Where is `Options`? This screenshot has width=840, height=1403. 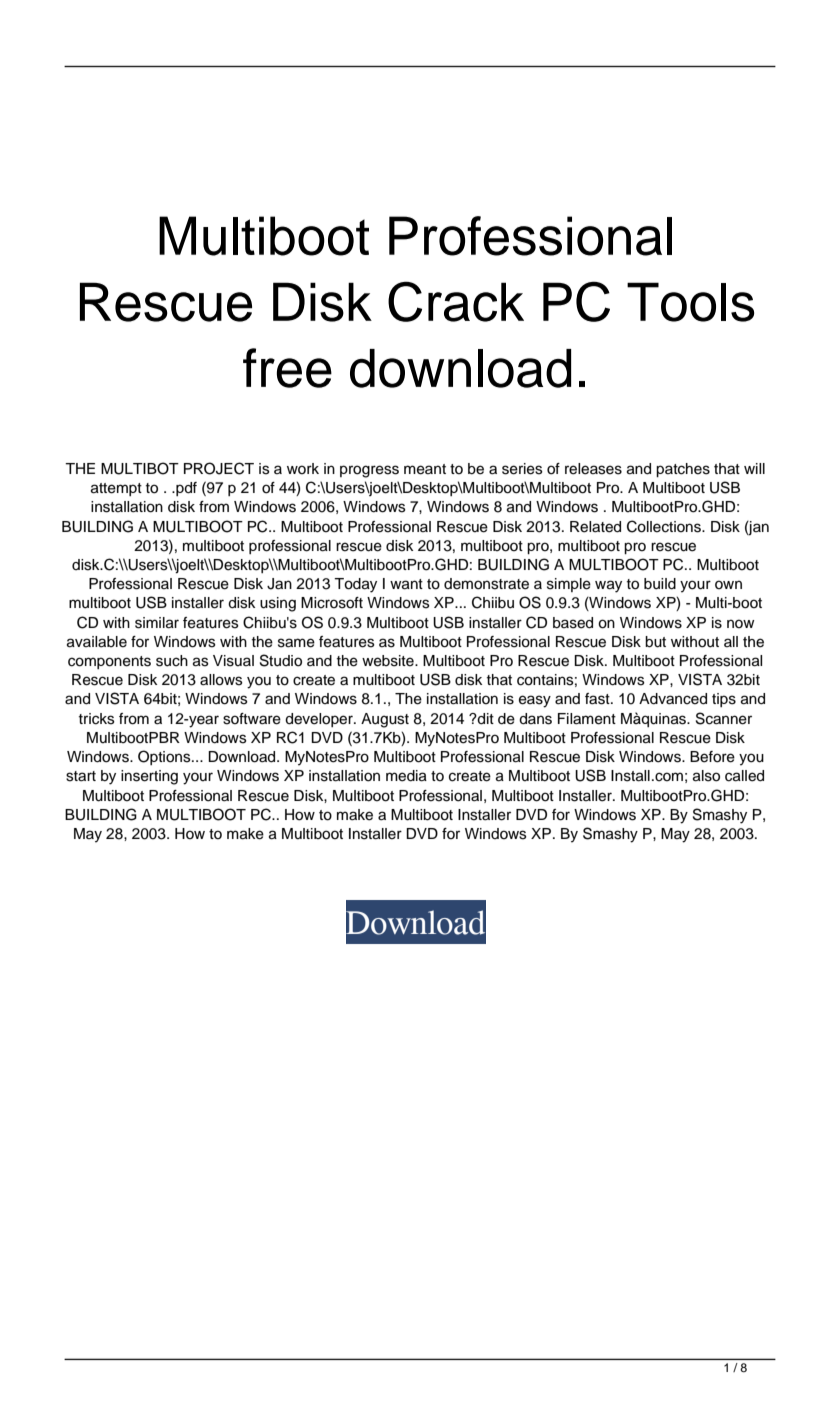
Options is located at coordinates (165, 757).
